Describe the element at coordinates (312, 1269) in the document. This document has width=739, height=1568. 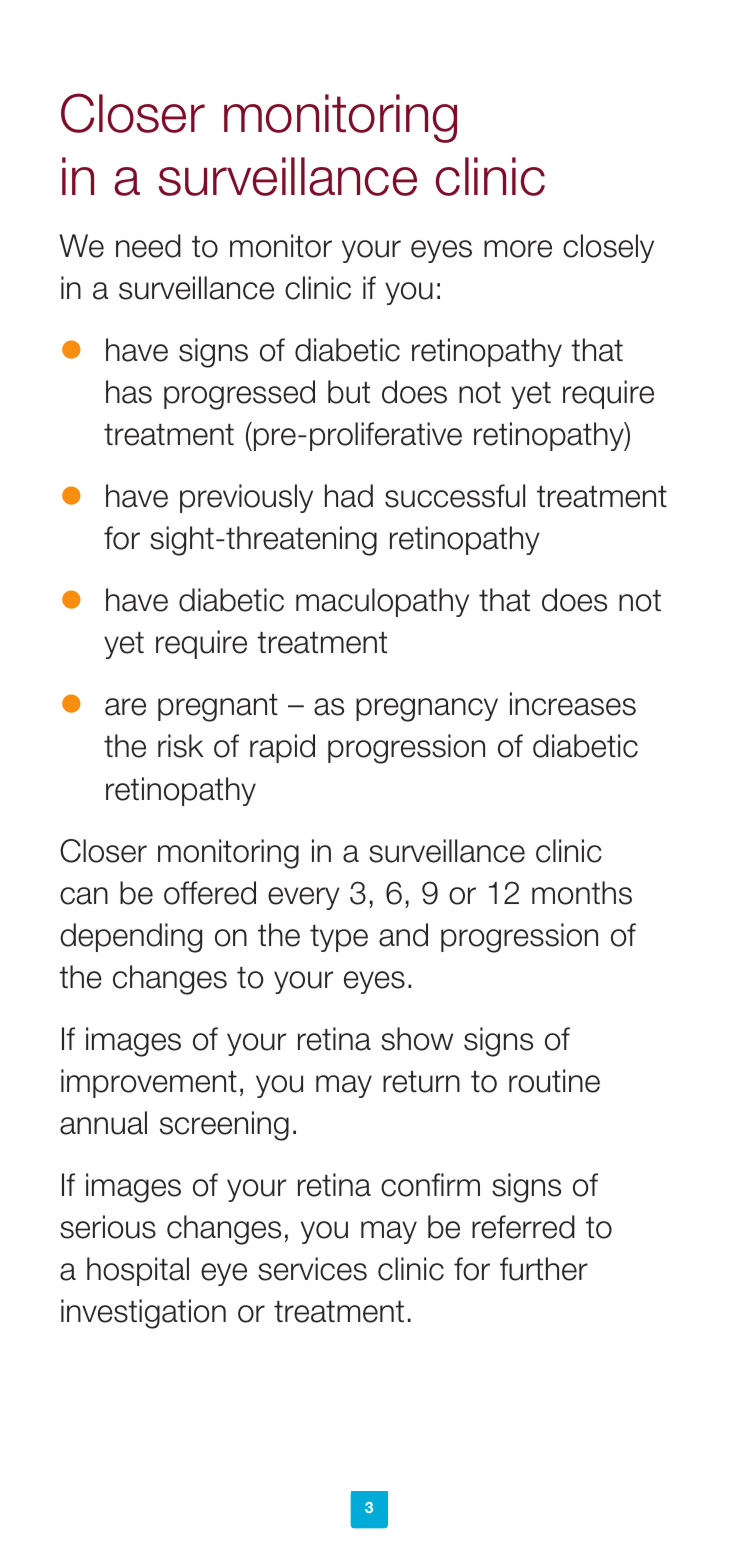
I see `services` at that location.
